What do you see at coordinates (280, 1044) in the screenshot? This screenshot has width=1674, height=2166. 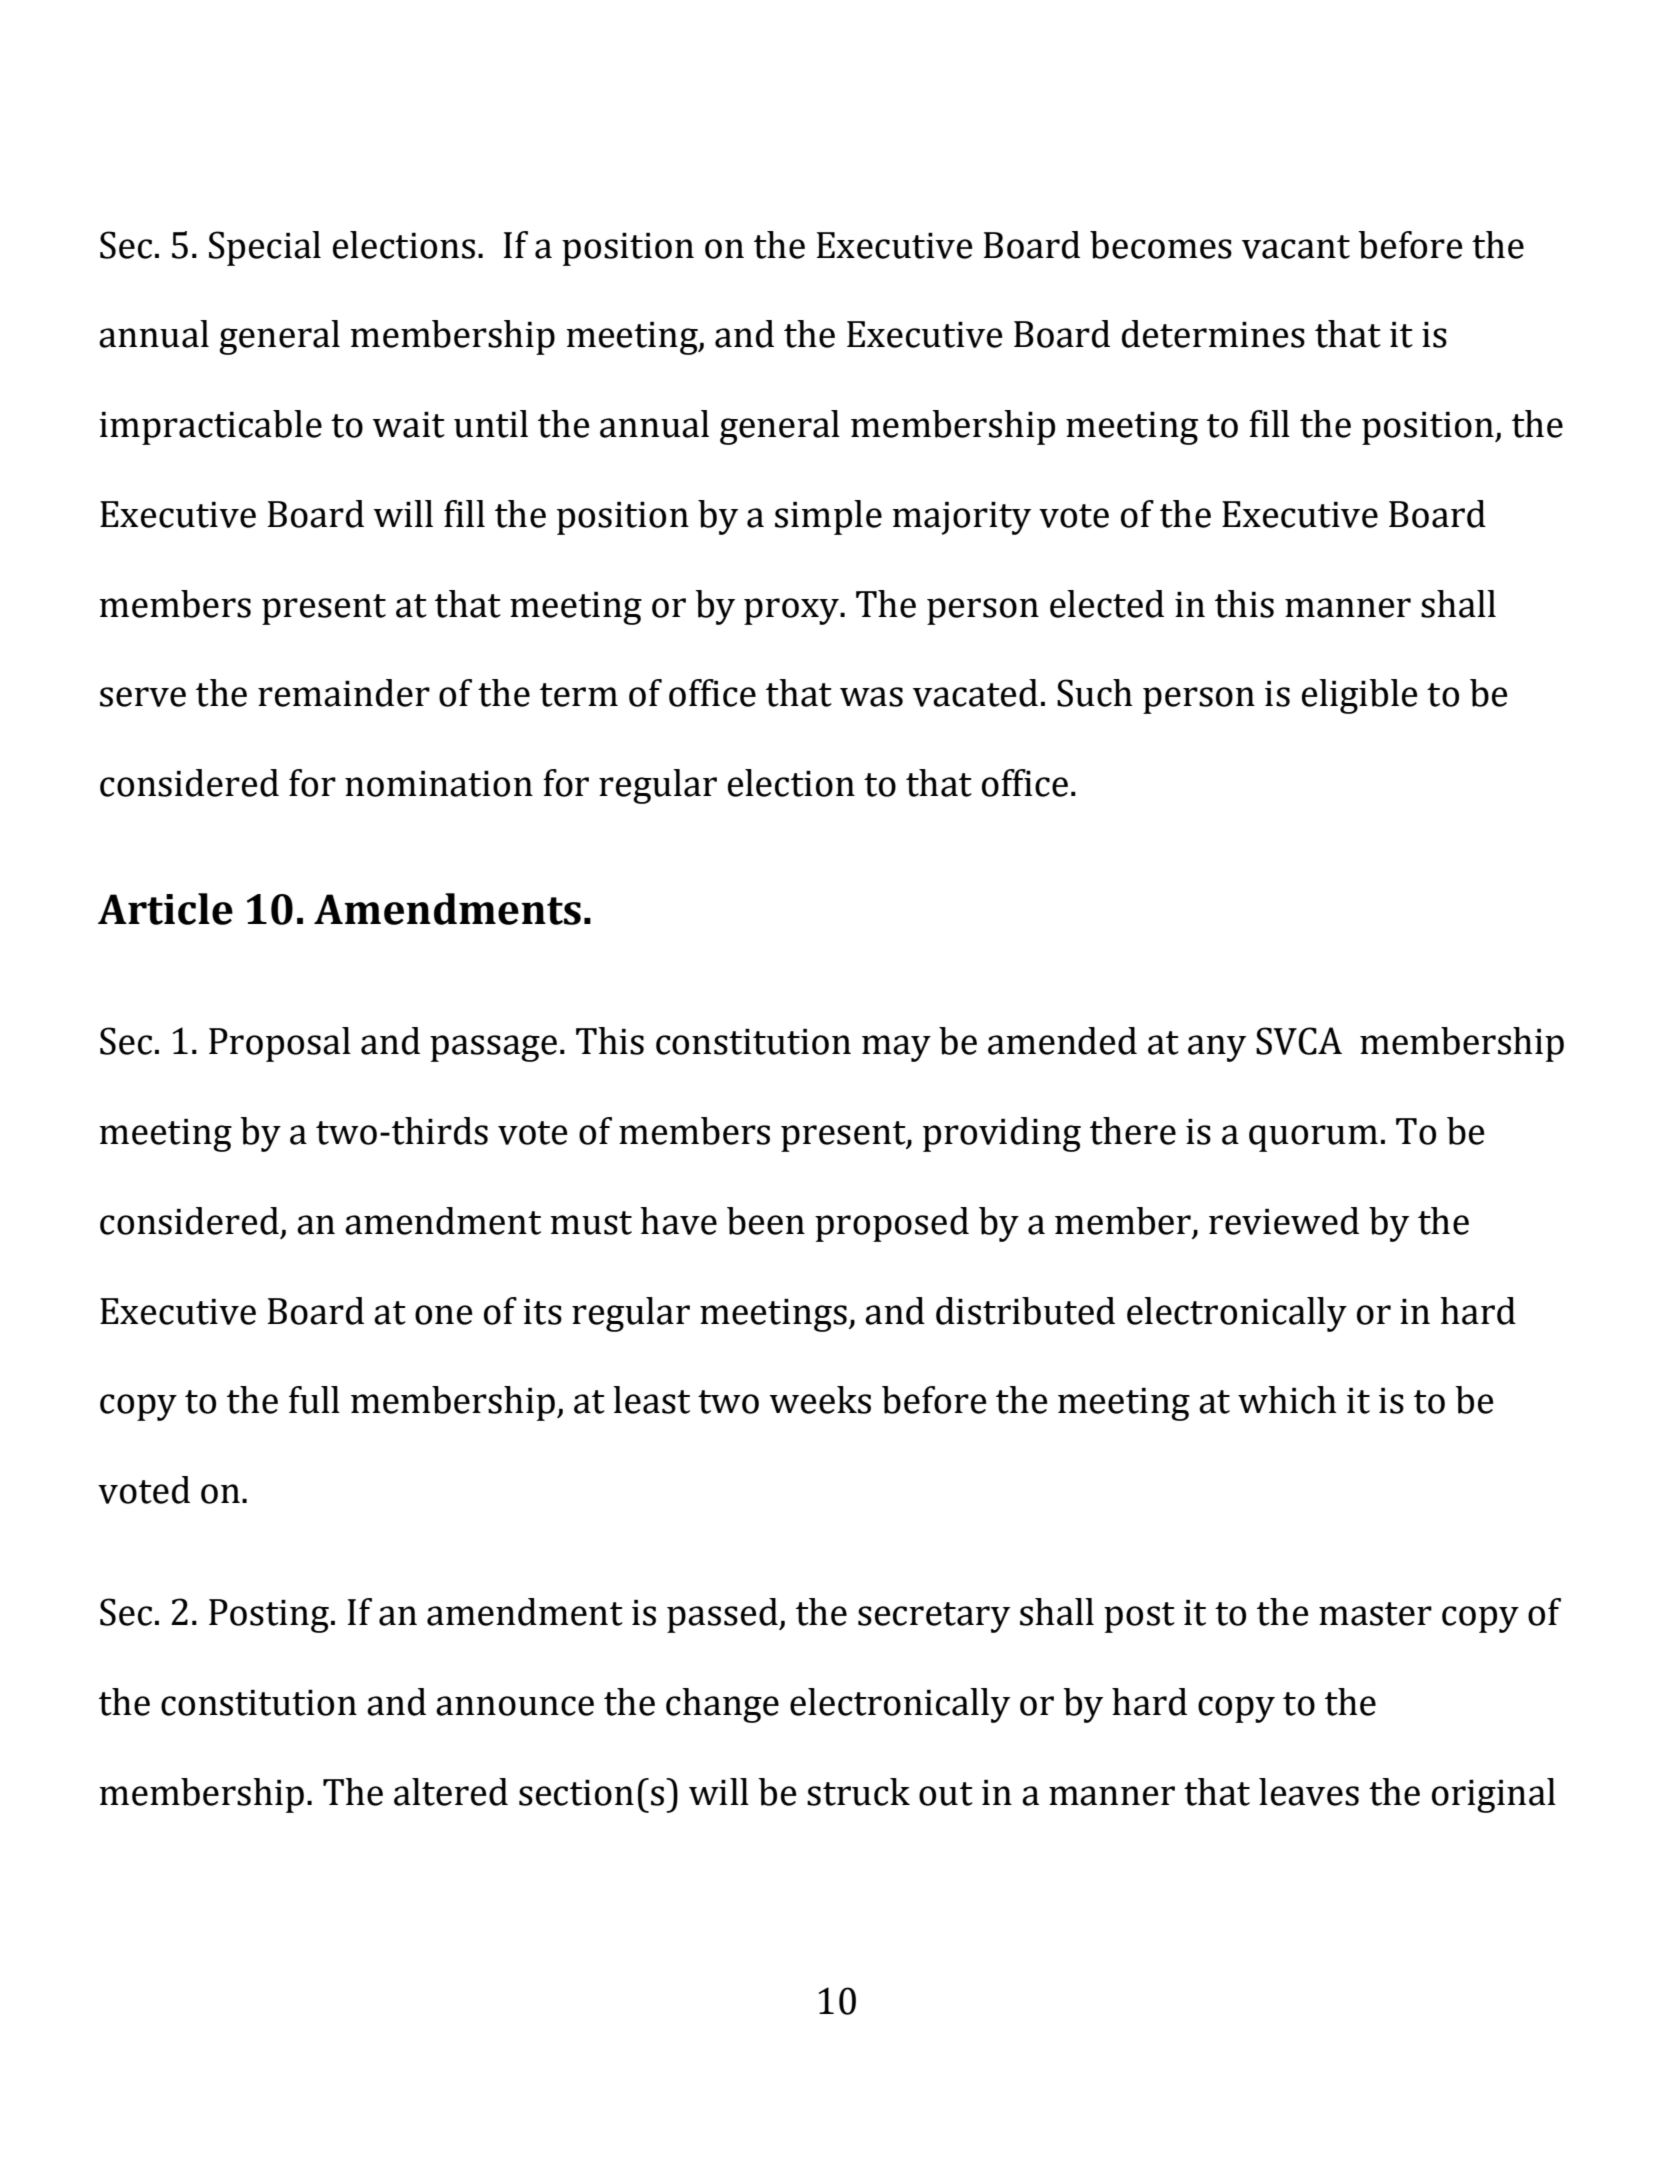 I see `Proposal` at bounding box center [280, 1044].
